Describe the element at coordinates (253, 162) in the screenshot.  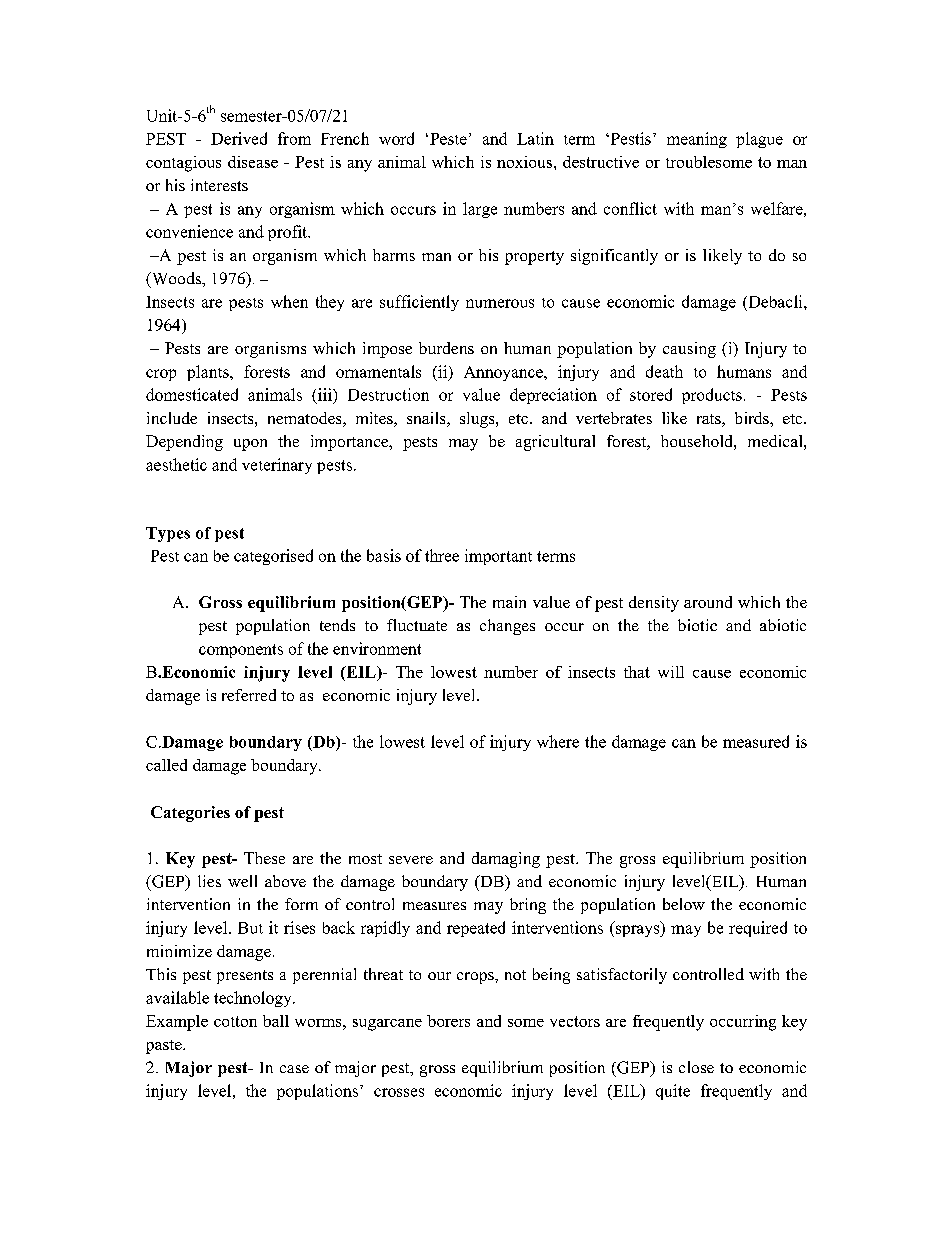
I see `disease` at that location.
